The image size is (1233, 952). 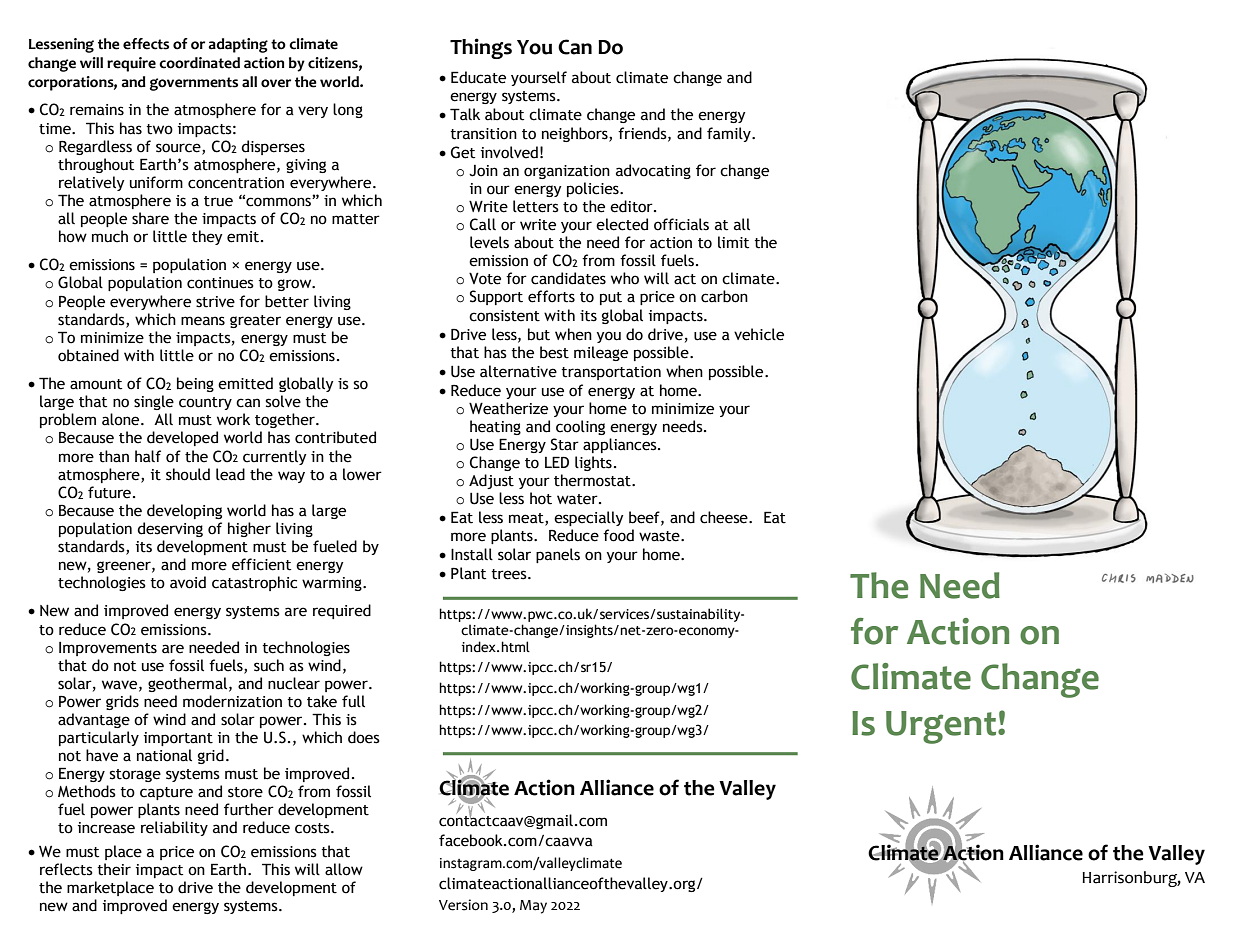 What do you see at coordinates (114, 869) in the screenshot?
I see `their` at bounding box center [114, 869].
